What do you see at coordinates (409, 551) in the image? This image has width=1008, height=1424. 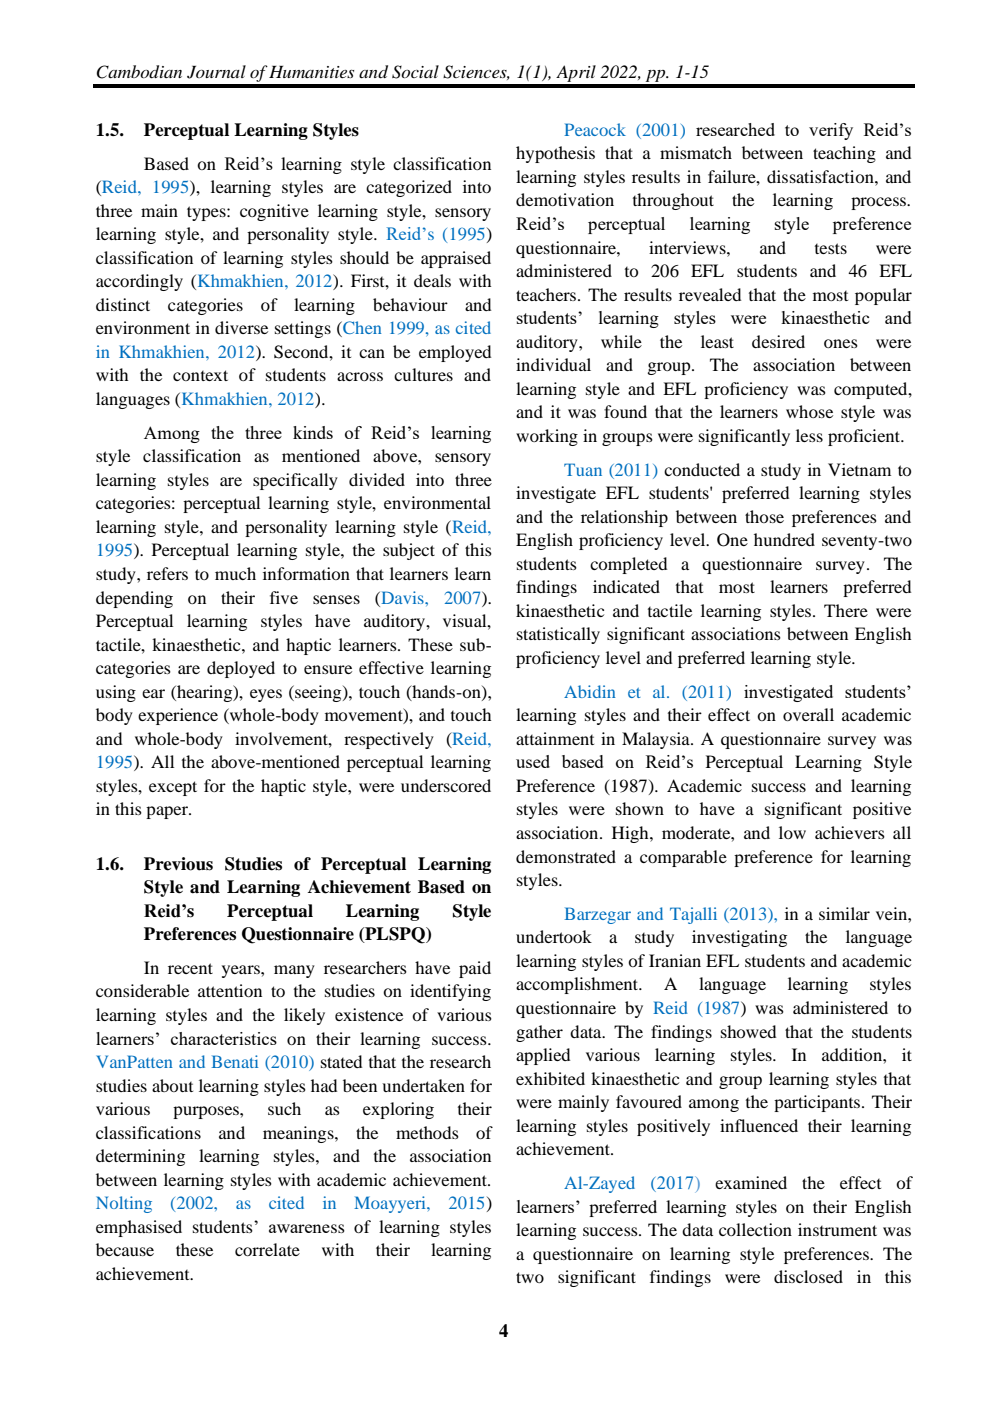 I see `subject` at bounding box center [409, 551].
